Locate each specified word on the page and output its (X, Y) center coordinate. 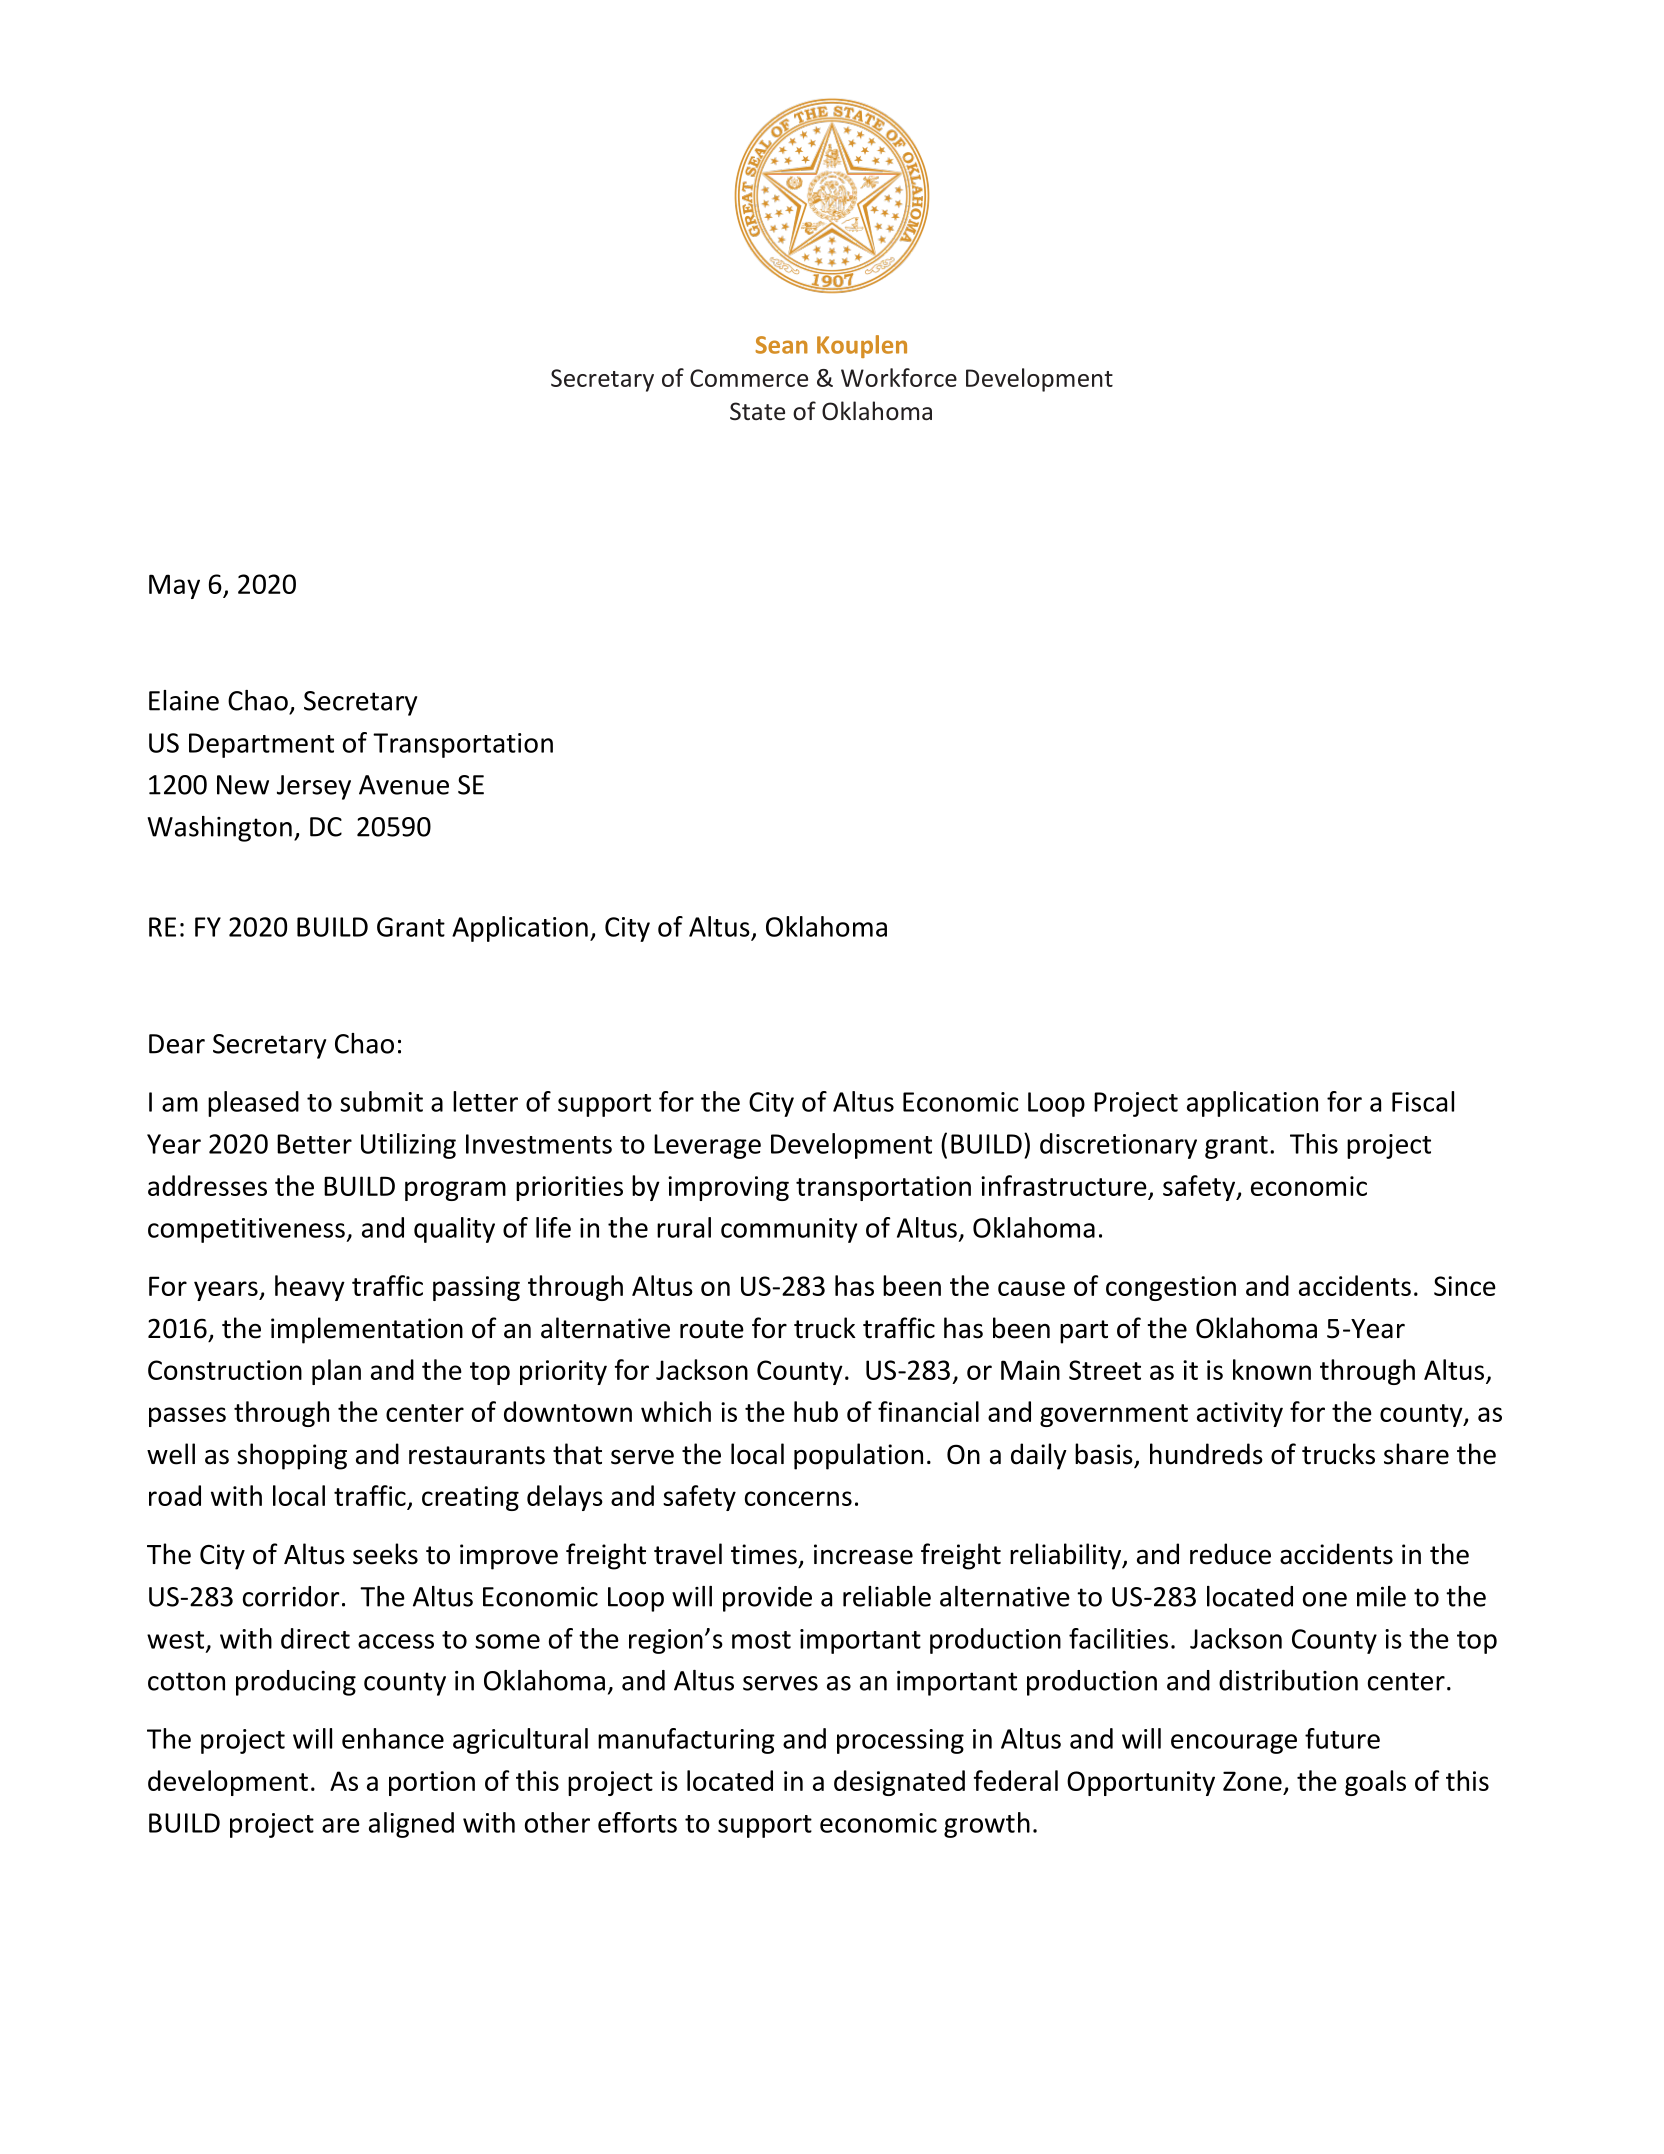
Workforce (899, 377)
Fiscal (1423, 1101)
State (757, 411)
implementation (367, 1330)
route (712, 1329)
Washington (219, 829)
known (1272, 1369)
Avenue (404, 785)
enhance (393, 1738)
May (174, 586)
